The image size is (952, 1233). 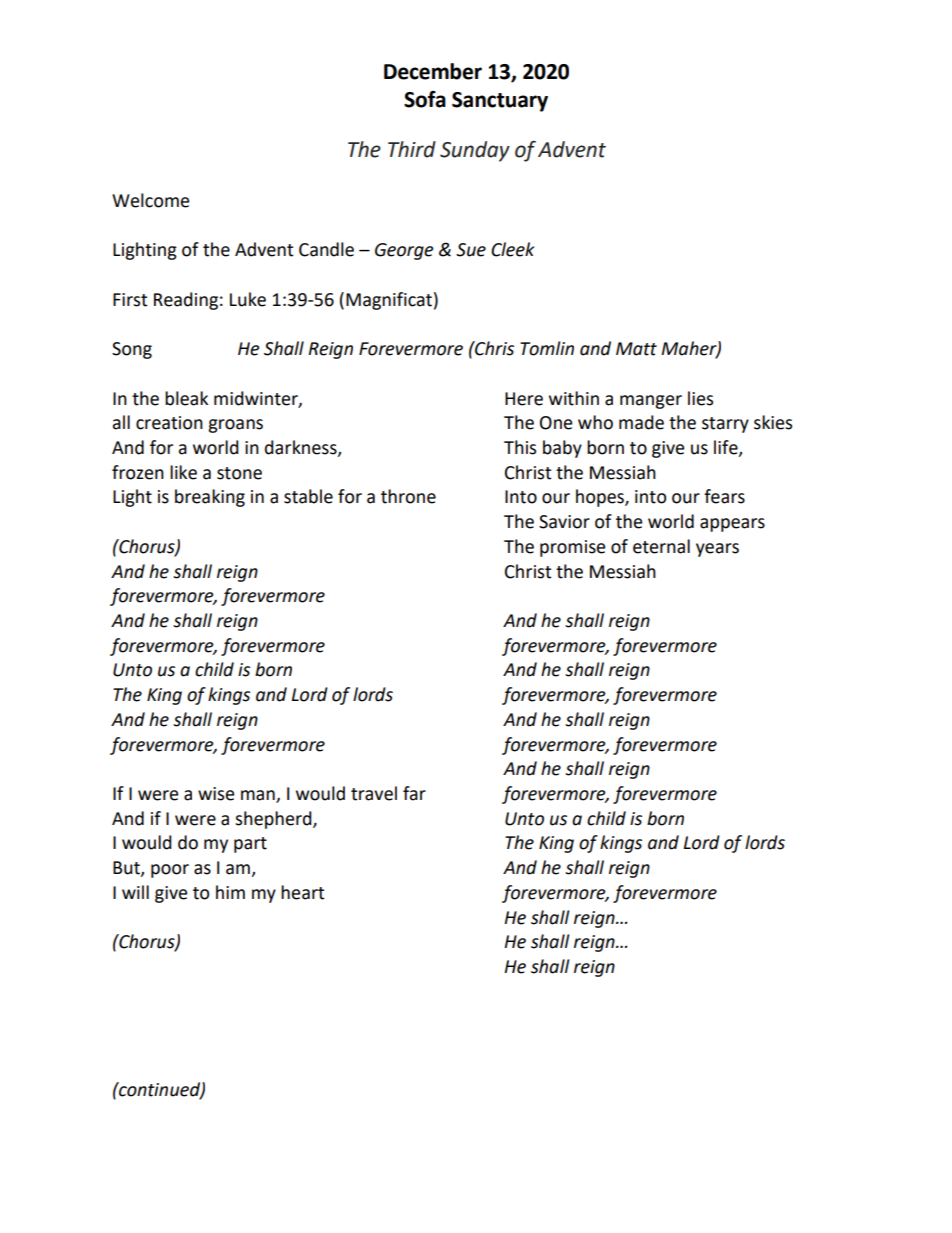 I want to click on poor, so click(x=170, y=871).
